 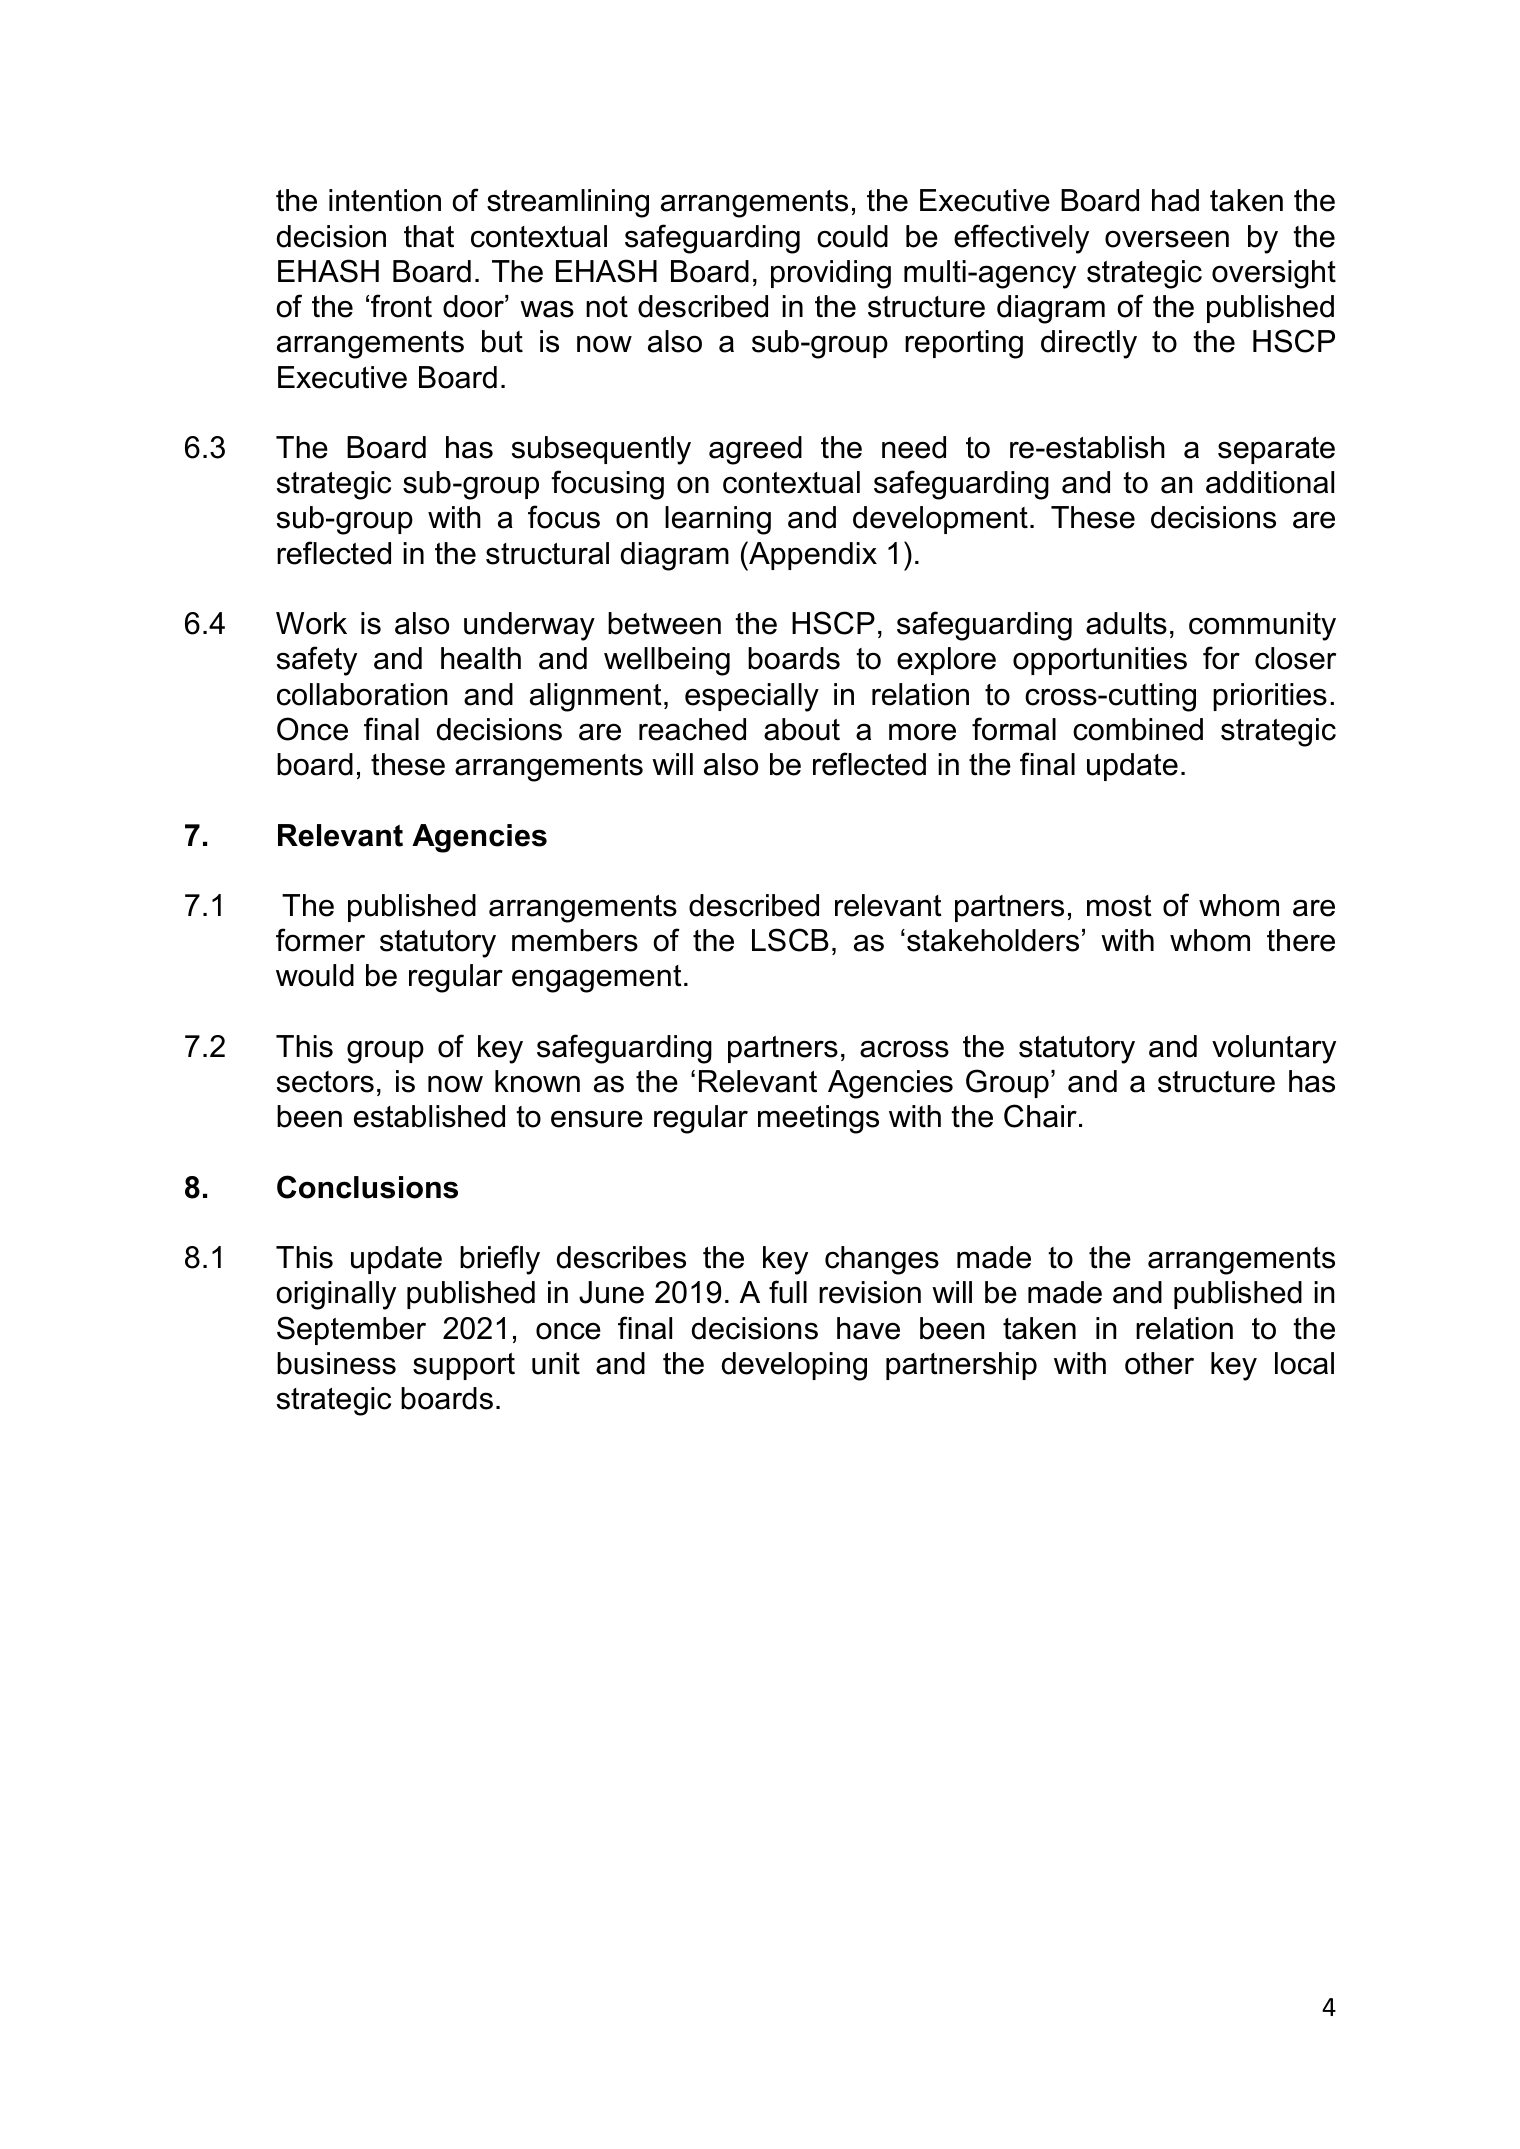 What do you see at coordinates (1167, 239) in the image?
I see `overseen` at bounding box center [1167, 239].
